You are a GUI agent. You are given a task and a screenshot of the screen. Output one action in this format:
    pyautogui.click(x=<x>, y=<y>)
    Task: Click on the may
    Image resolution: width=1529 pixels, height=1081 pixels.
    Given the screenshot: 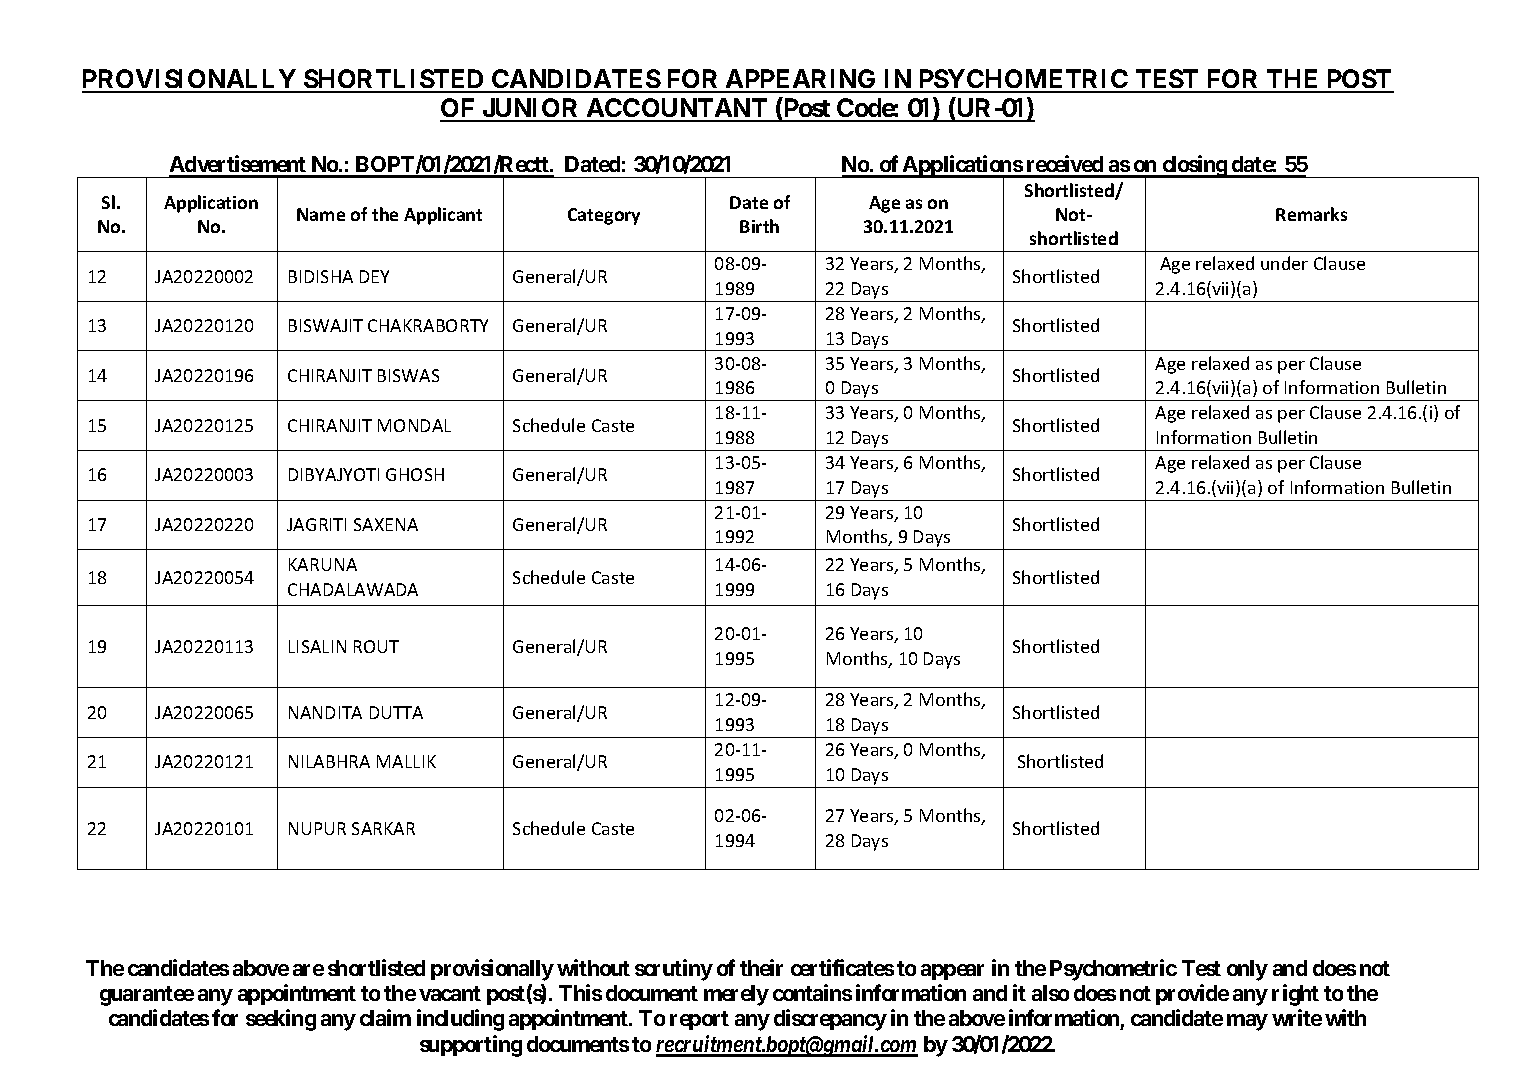 What is the action you would take?
    pyautogui.click(x=1247, y=1022)
